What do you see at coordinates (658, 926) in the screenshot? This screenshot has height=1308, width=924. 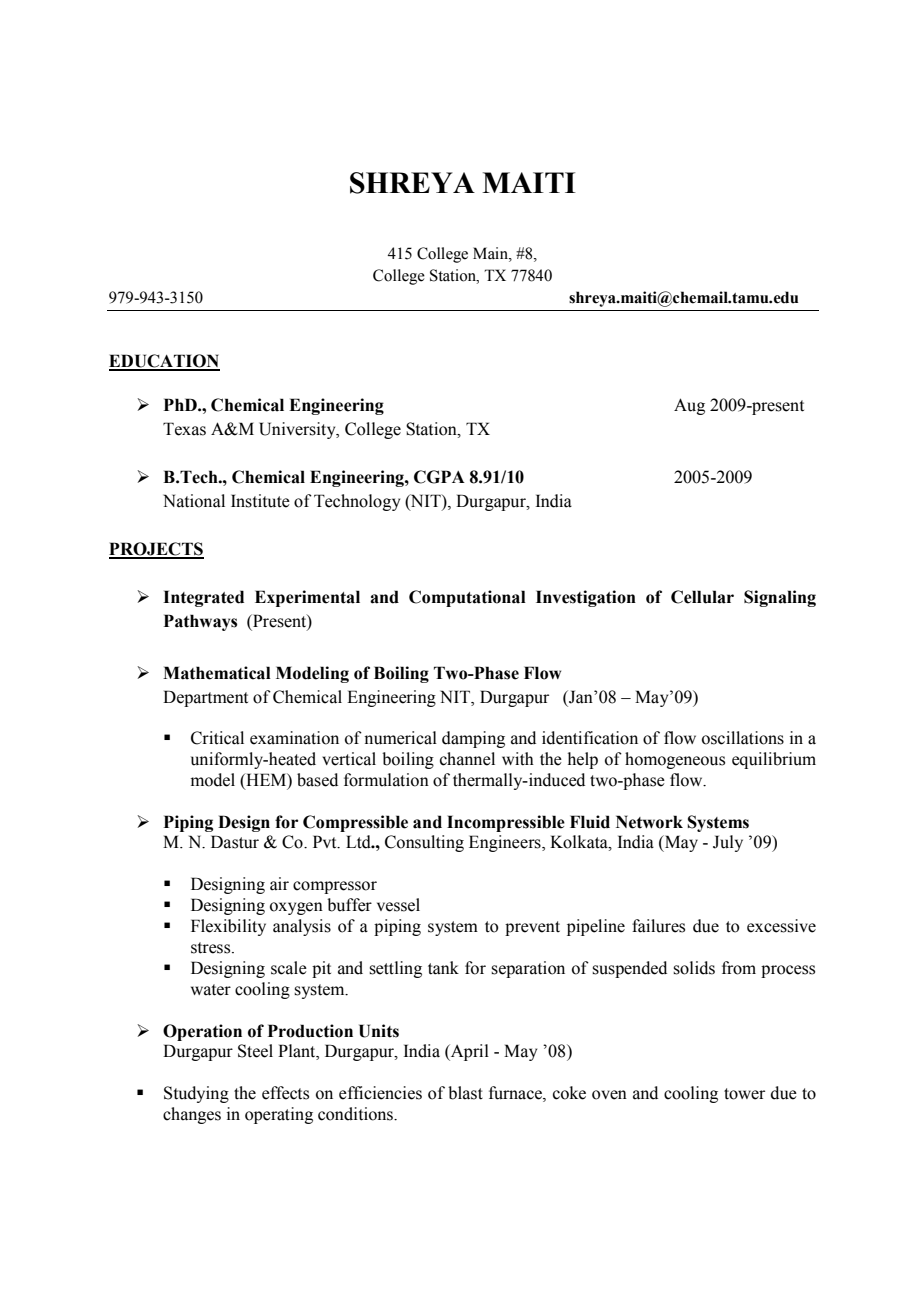 I see `failures` at bounding box center [658, 926].
